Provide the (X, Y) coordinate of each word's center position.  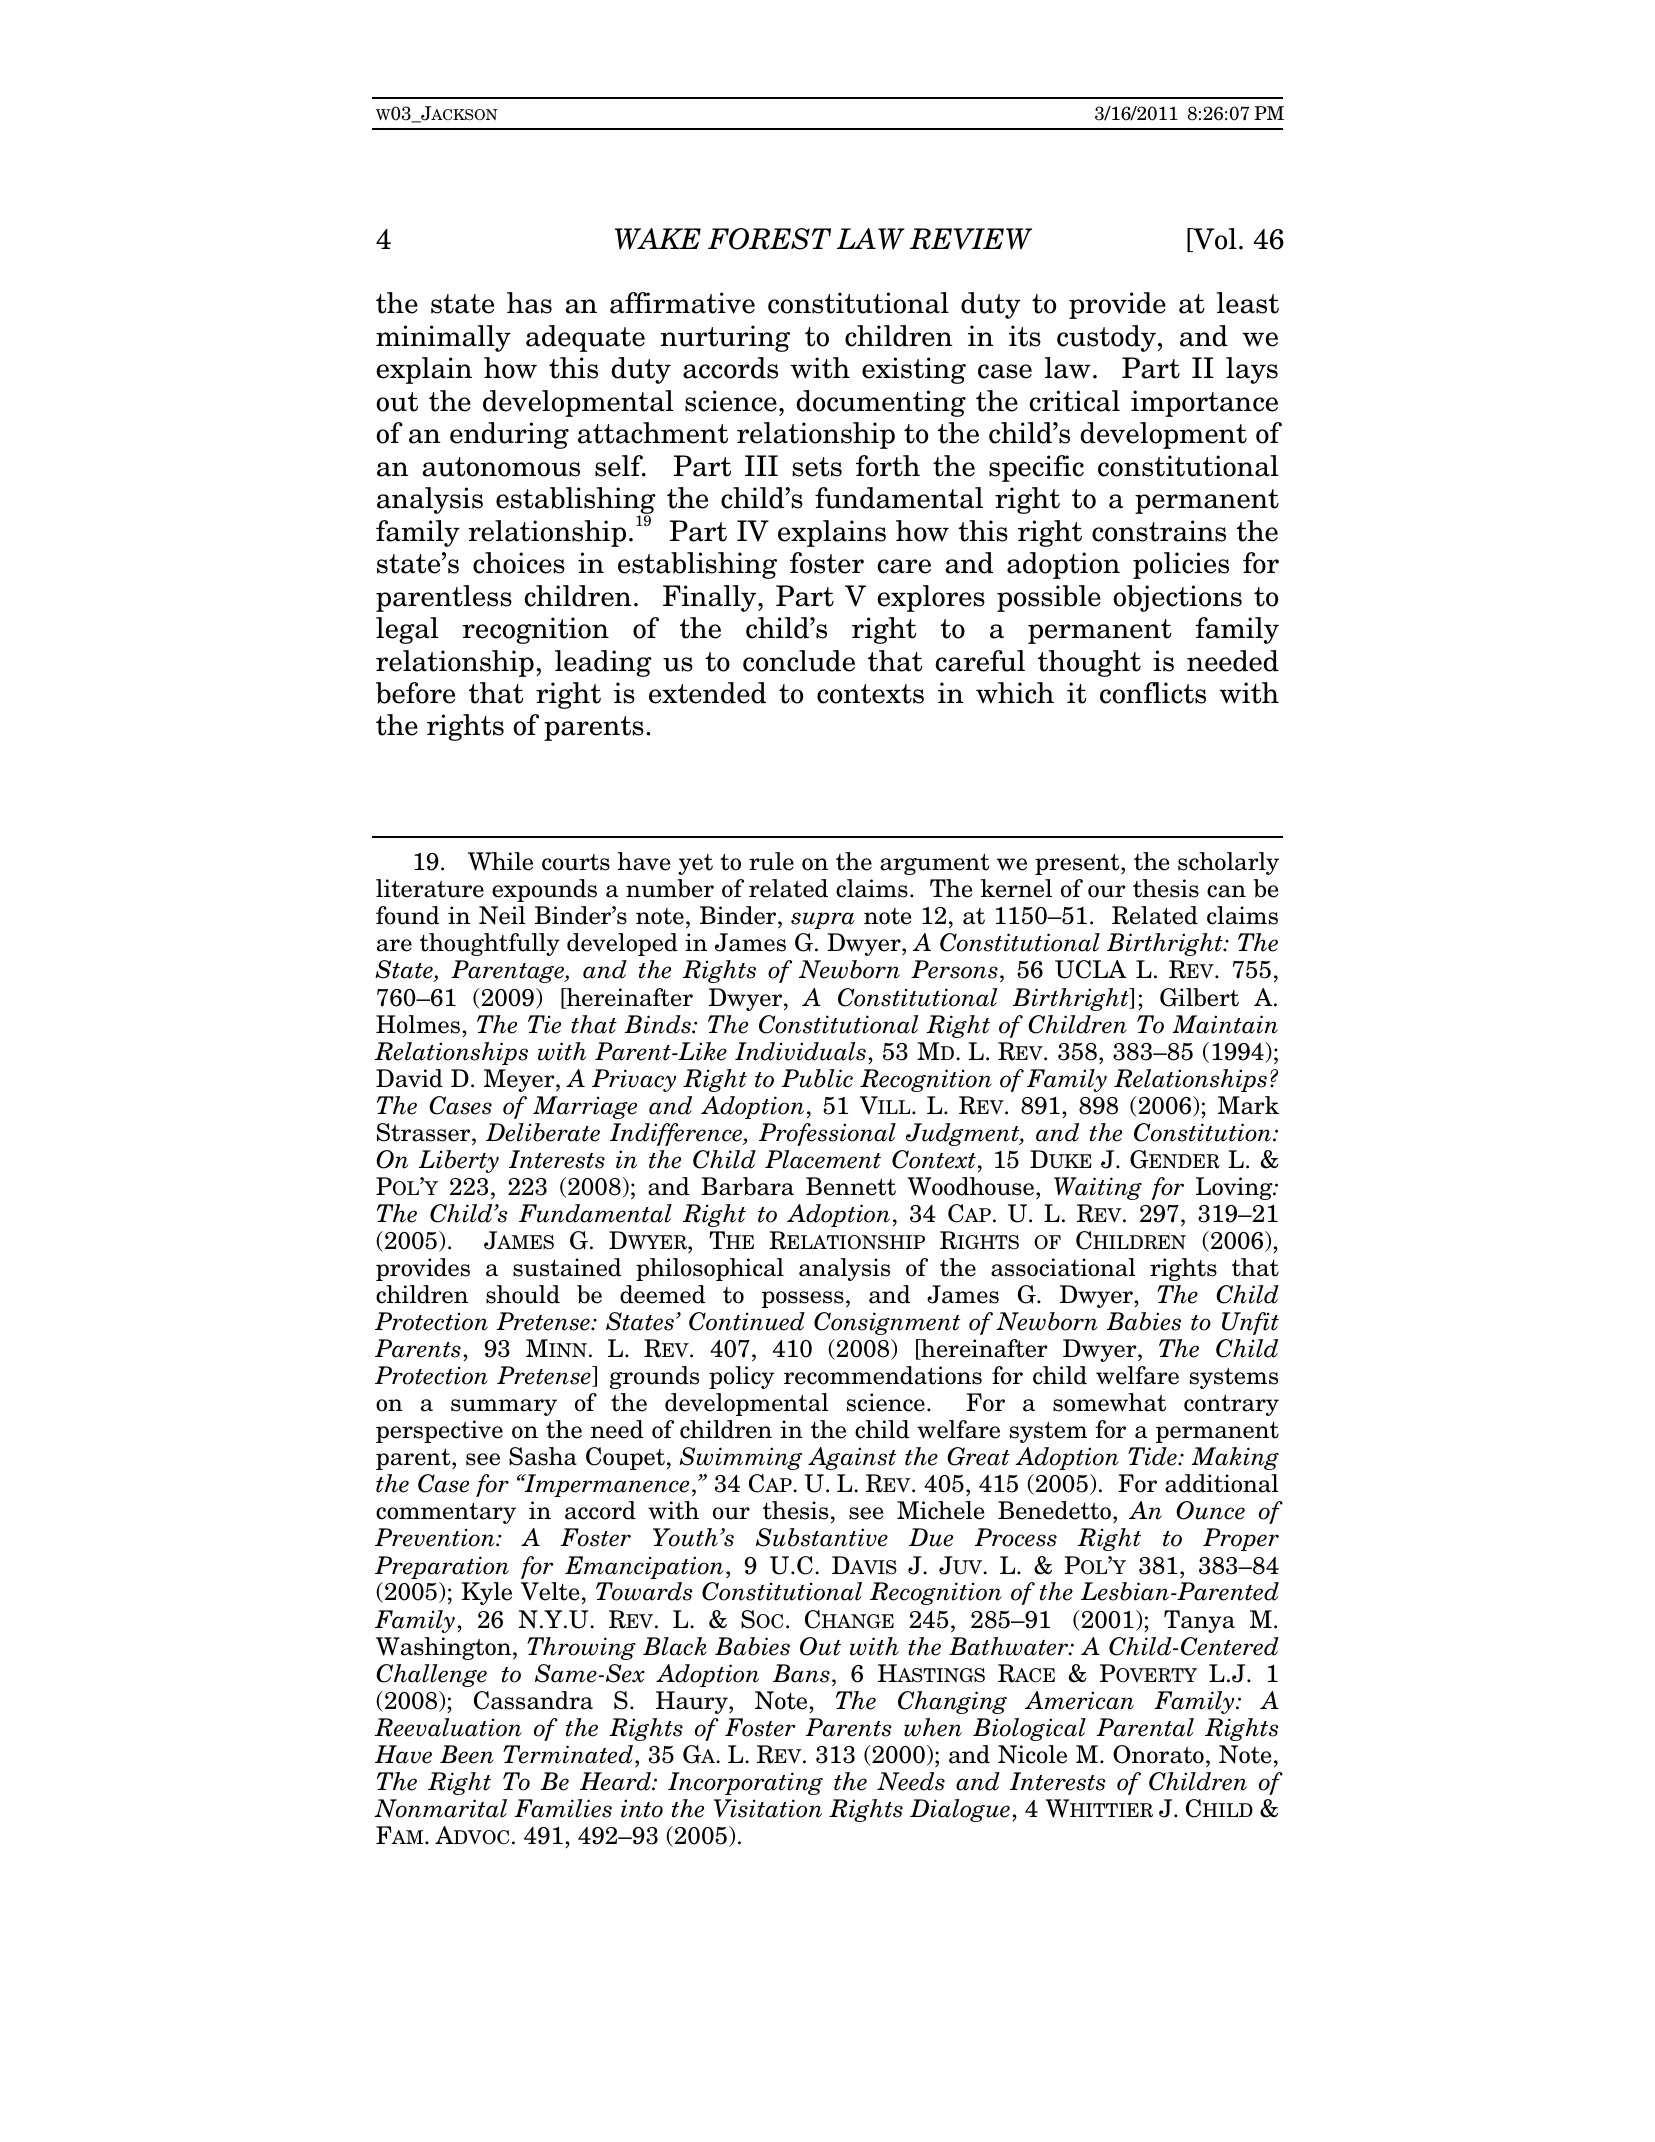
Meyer (520, 1080)
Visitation (768, 1808)
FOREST (769, 239)
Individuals (800, 1051)
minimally (443, 338)
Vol (1214, 240)
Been (467, 1754)
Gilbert (1199, 997)
